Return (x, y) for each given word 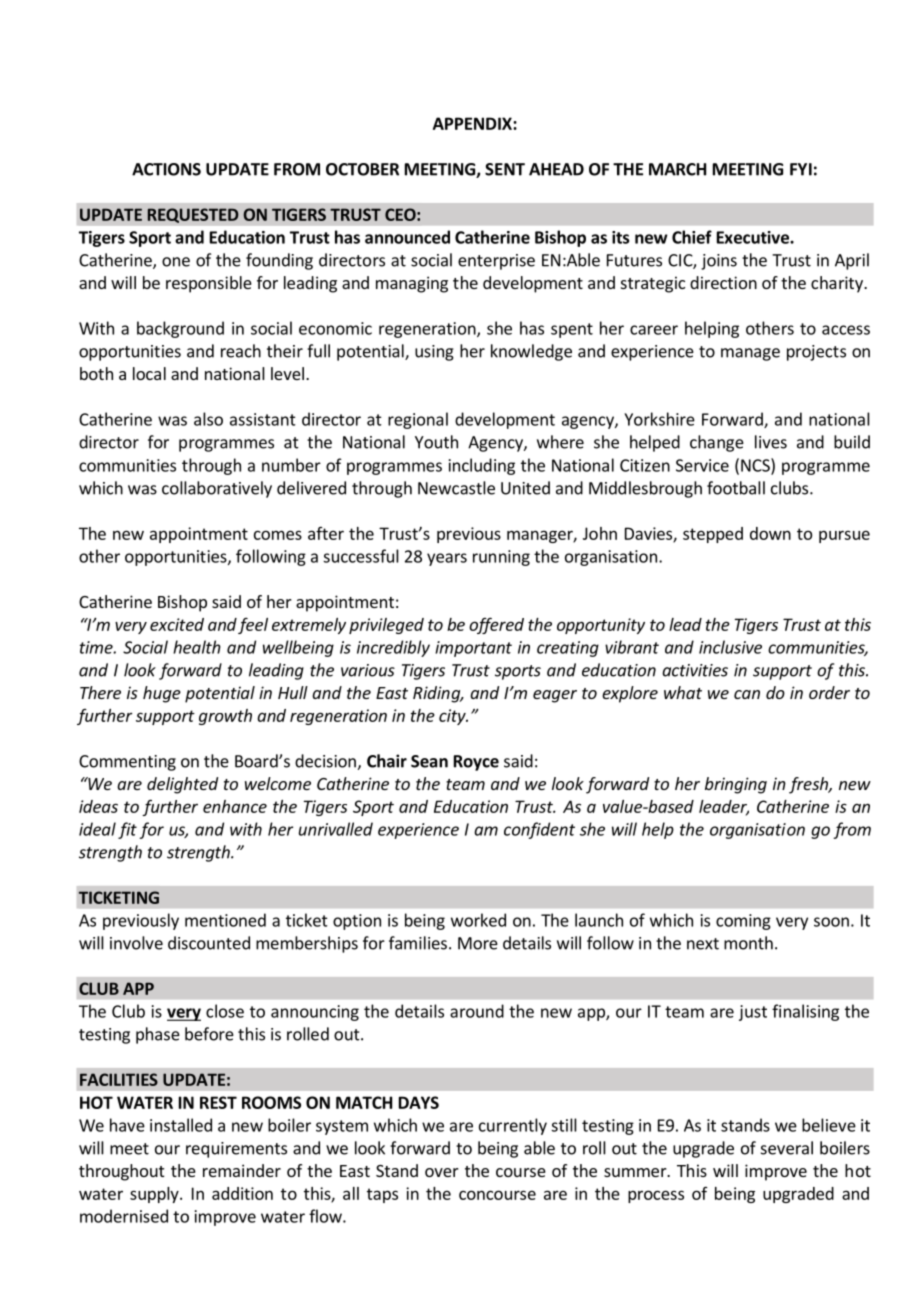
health (197, 647)
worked (478, 920)
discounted (209, 943)
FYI (801, 169)
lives (771, 442)
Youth (436, 442)
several (787, 1148)
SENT (505, 169)
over (442, 1172)
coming (743, 922)
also (208, 419)
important (473, 649)
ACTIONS (166, 169)
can (747, 694)
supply (155, 1195)
